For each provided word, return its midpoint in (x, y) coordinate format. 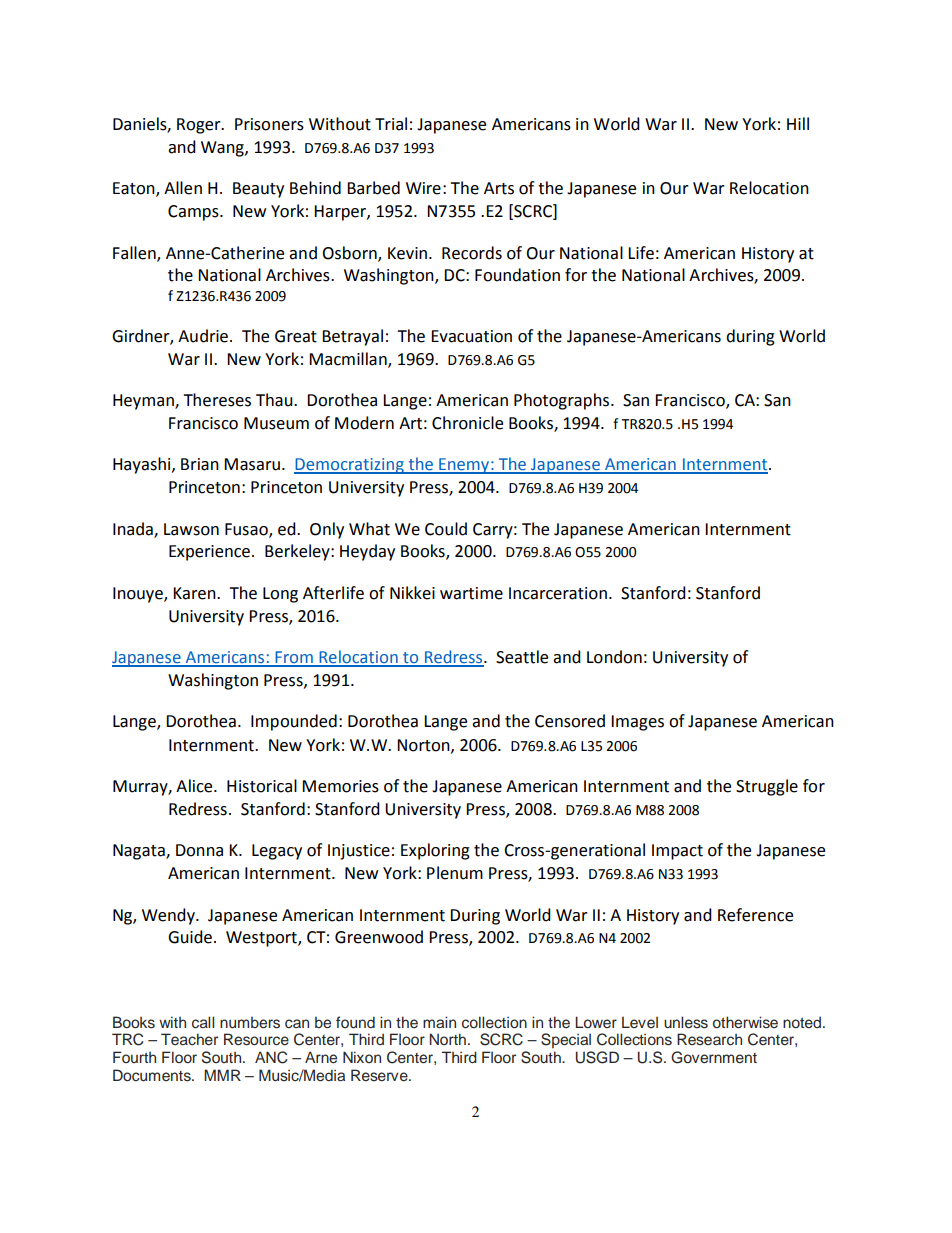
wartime (471, 593)
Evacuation (471, 336)
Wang (223, 149)
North (447, 1039)
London (614, 657)
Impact (677, 852)
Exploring (435, 851)
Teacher (189, 1039)
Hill (798, 123)
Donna (199, 850)
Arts (499, 188)
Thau (275, 400)
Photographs (563, 401)
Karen (195, 593)
